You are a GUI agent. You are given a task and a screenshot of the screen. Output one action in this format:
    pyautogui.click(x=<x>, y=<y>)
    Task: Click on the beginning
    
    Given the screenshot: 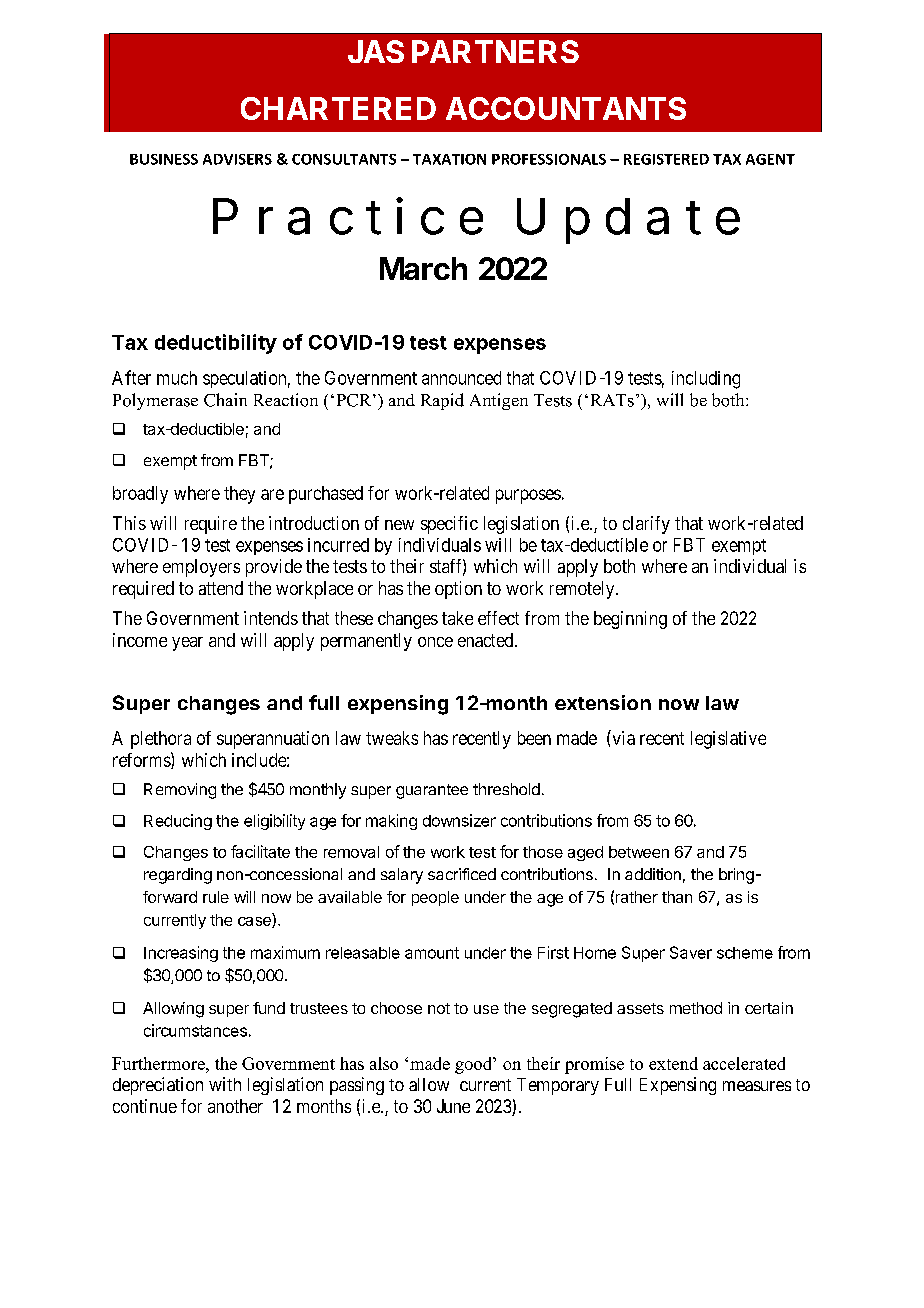 What is the action you would take?
    pyautogui.click(x=630, y=620)
